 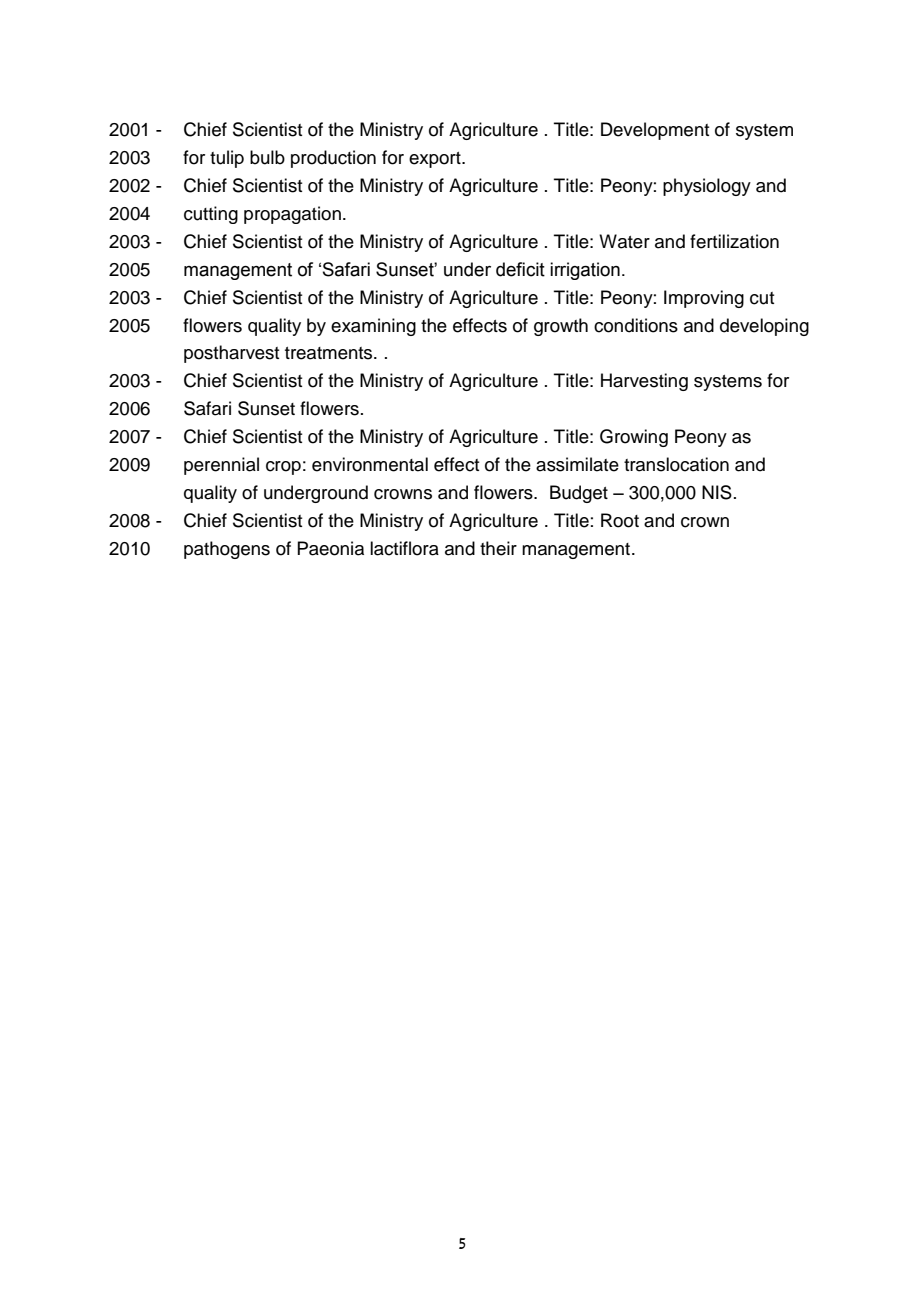 What do you see at coordinates (655, 131) in the screenshot?
I see `Development` at bounding box center [655, 131].
